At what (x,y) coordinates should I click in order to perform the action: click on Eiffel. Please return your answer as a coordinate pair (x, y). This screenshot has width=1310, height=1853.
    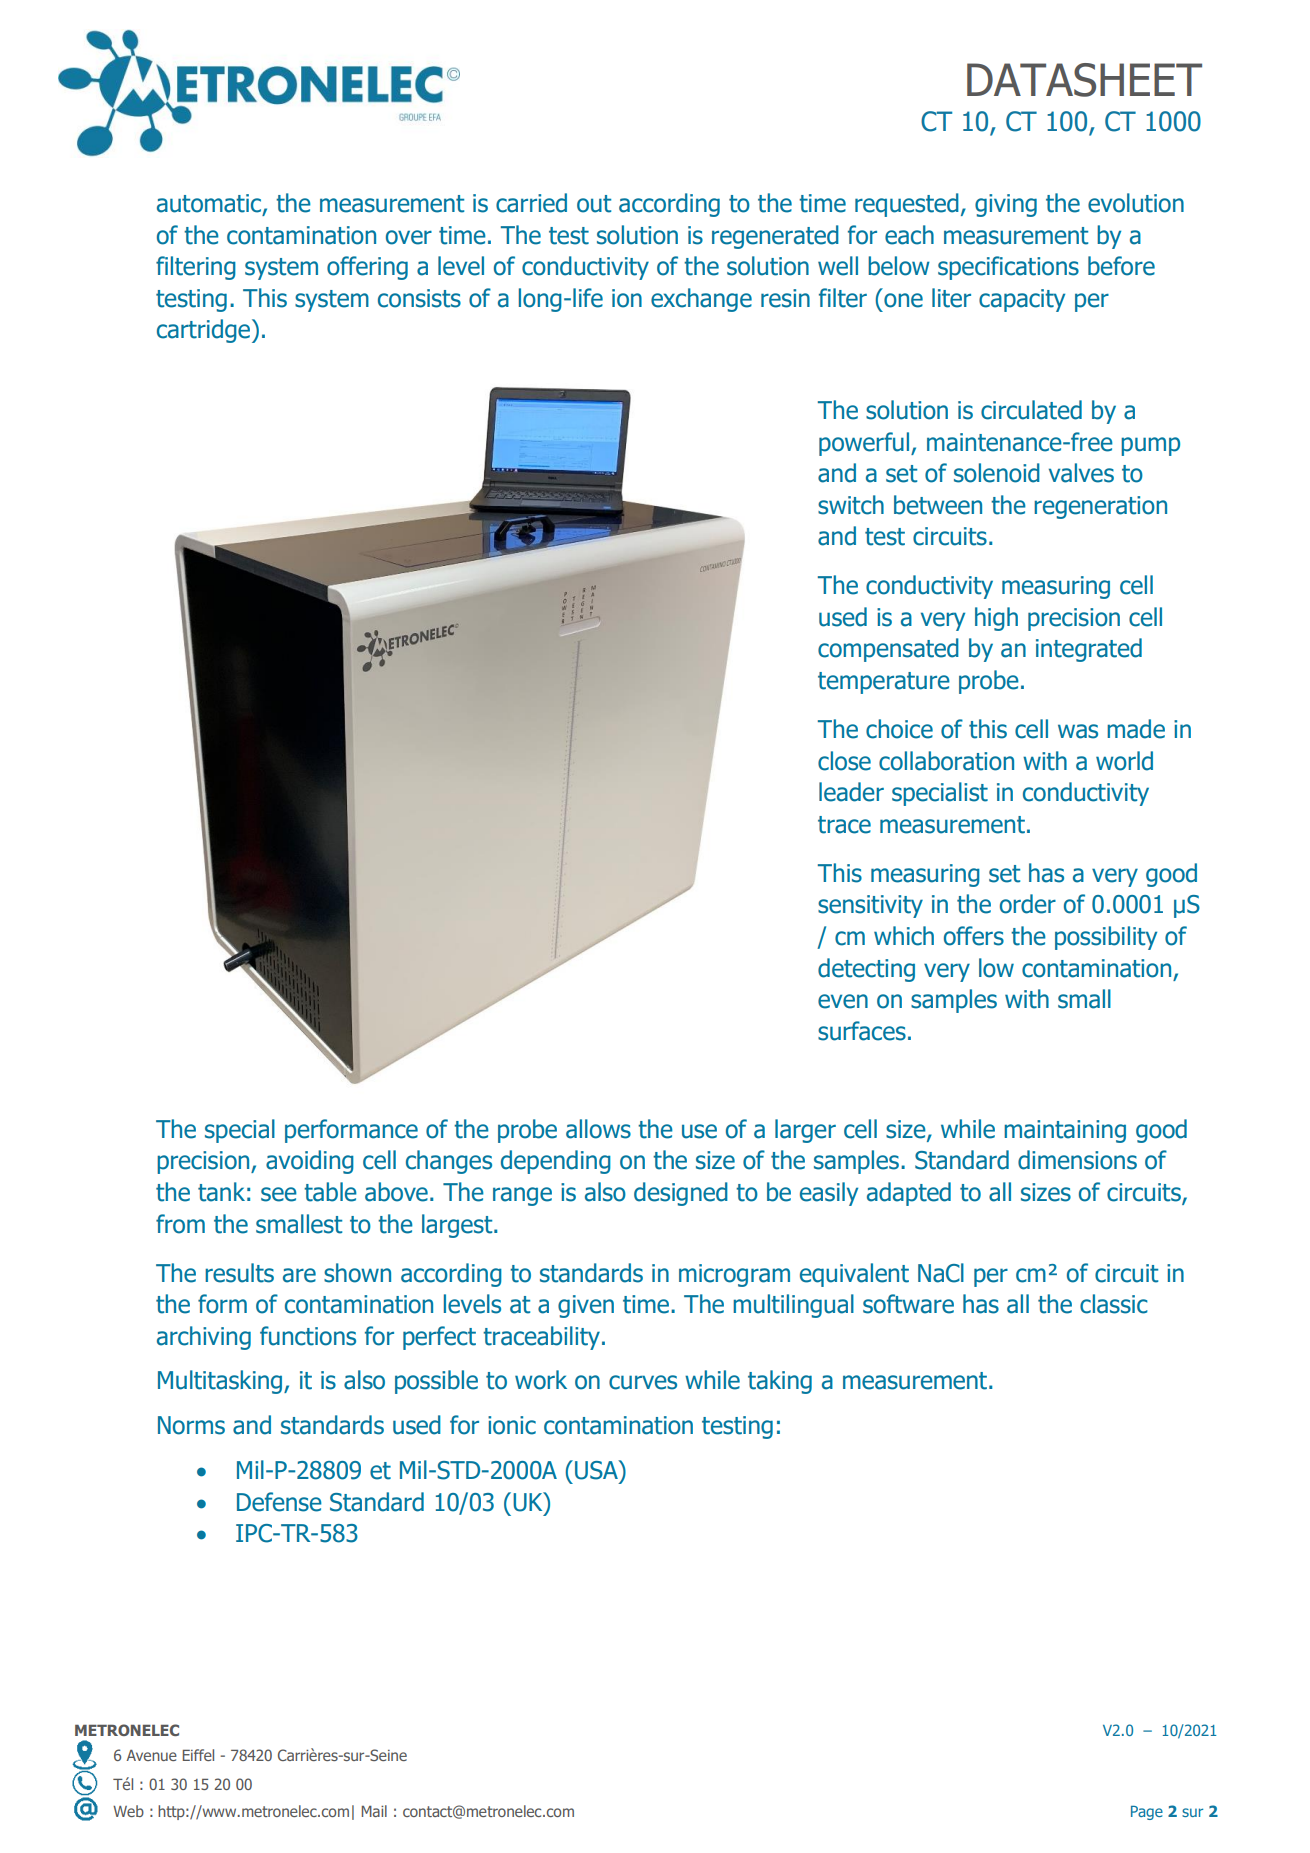
    Looking at the image, I should click on (198, 1755).
